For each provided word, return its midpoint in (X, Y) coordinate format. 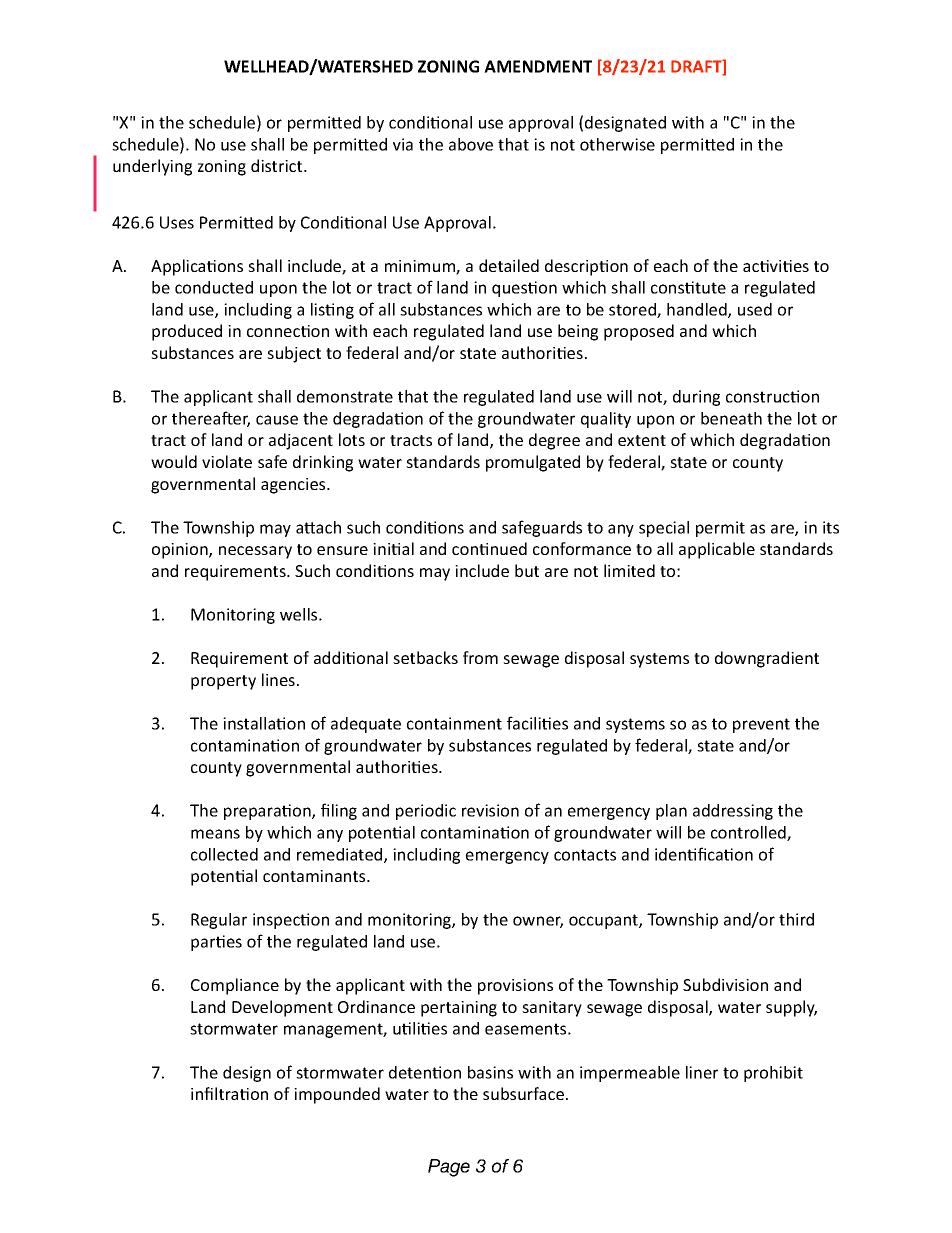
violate (227, 461)
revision (490, 810)
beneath (731, 418)
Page (449, 1168)
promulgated (533, 463)
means (215, 834)
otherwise (617, 144)
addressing (733, 812)
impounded (337, 1095)
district (278, 165)
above (471, 144)
